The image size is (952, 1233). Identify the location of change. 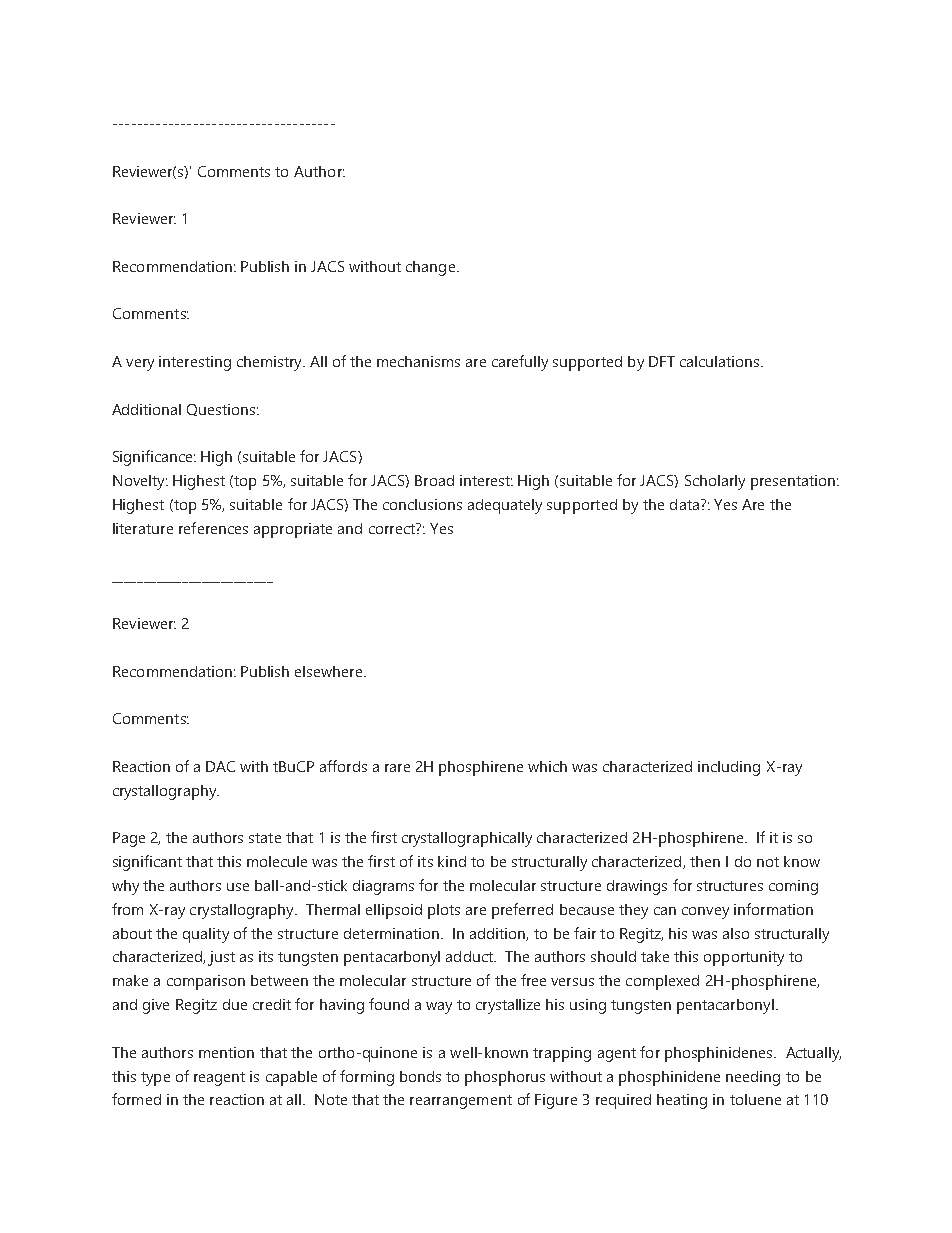
(432, 268).
